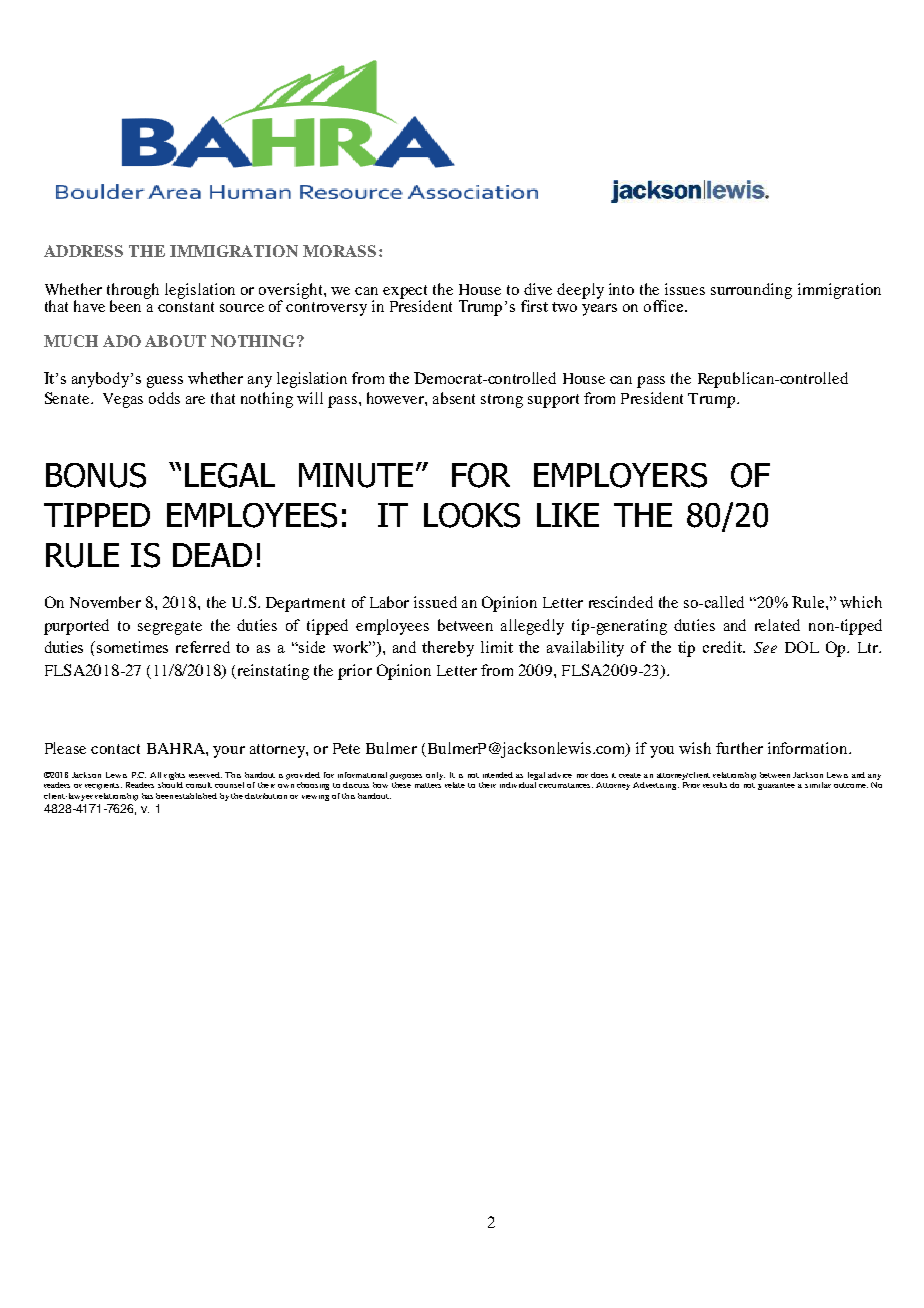  Describe the element at coordinates (751, 291) in the page. I see `surrounding` at that location.
